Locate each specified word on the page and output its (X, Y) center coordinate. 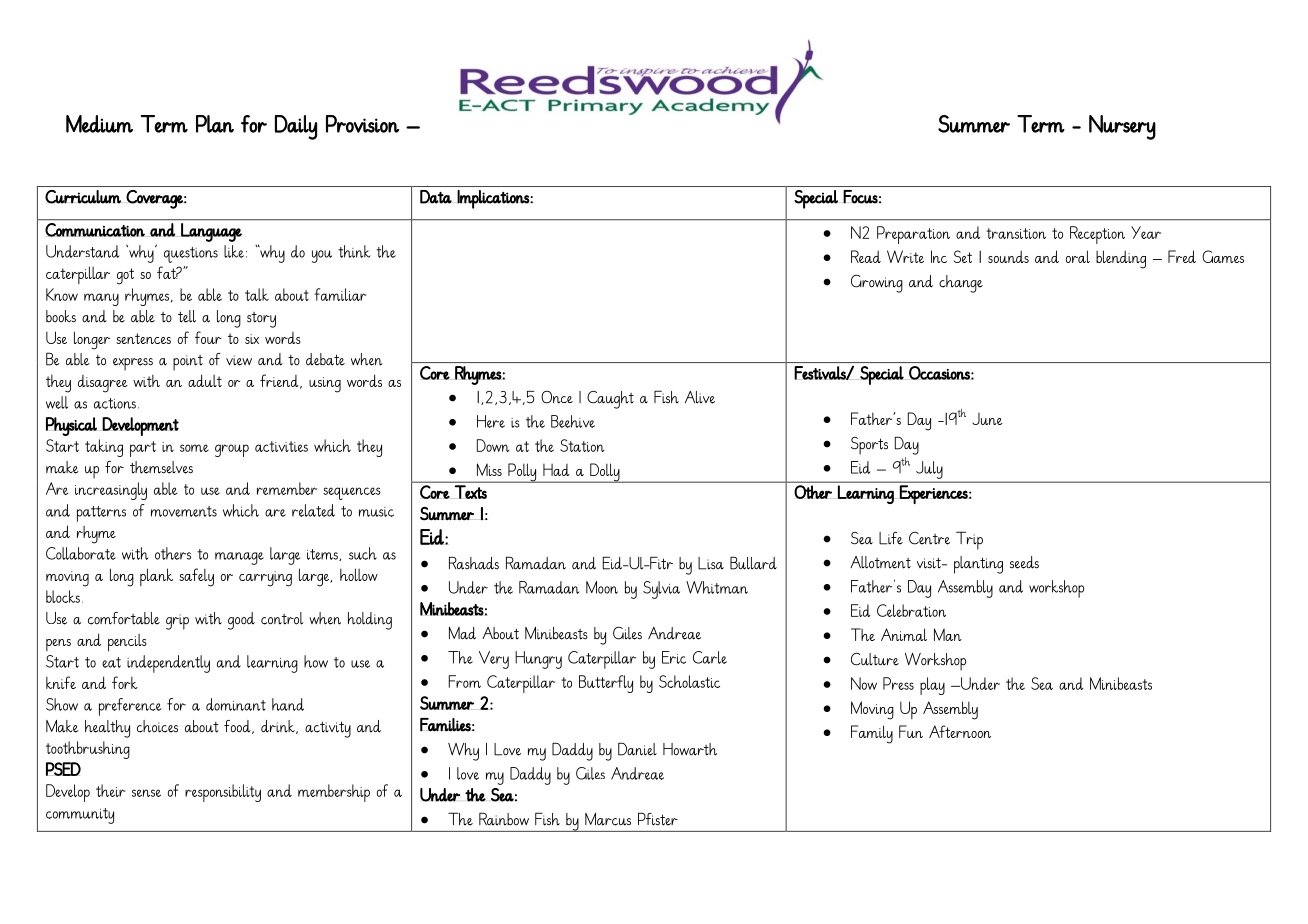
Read (866, 256)
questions (191, 255)
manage (239, 558)
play (932, 686)
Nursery (1122, 127)
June (987, 419)
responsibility (223, 793)
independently (168, 664)
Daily (296, 127)
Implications (494, 199)
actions (115, 403)
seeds (1024, 562)
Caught (610, 400)
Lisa (711, 563)
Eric (674, 657)
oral (1078, 256)
